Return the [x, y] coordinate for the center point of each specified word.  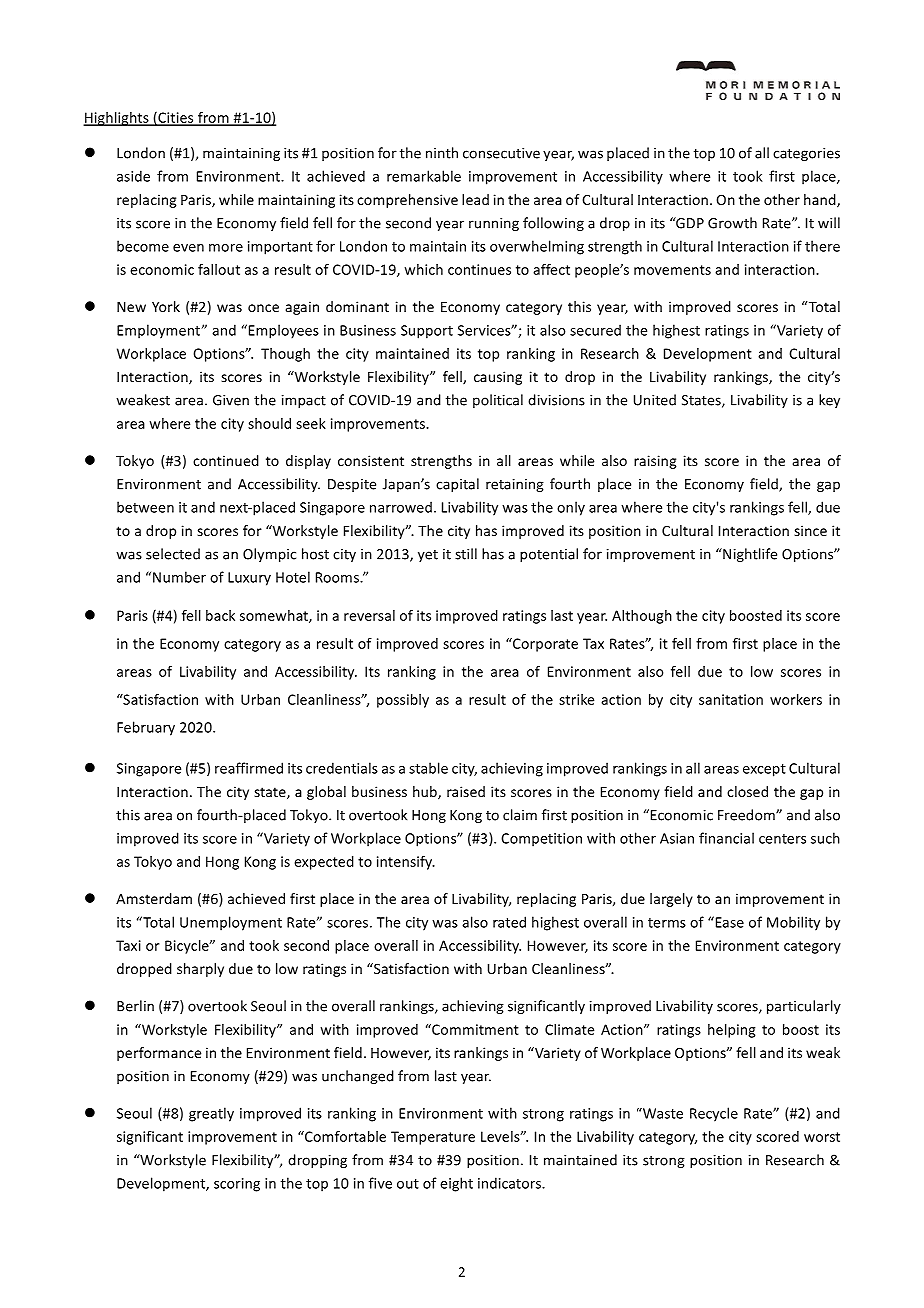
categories [806, 154]
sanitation [731, 699]
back [220, 615]
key [829, 401]
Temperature [433, 1138]
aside [133, 176]
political [498, 401]
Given [231, 400]
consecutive [501, 153]
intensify [406, 863]
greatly [211, 1114]
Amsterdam [154, 898]
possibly [403, 701]
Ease [728, 922]
